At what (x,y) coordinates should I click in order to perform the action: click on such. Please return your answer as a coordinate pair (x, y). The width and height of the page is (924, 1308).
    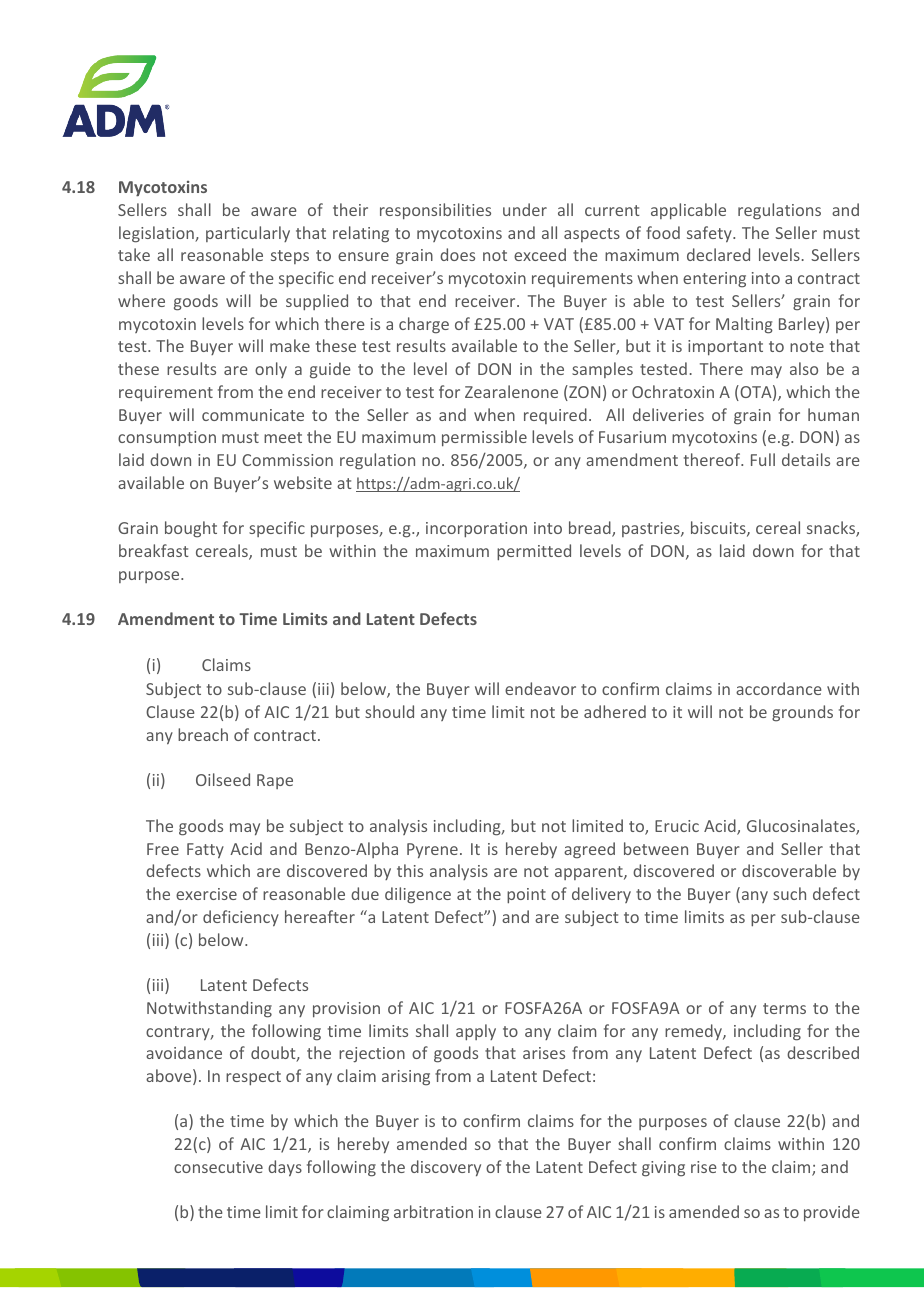
    Looking at the image, I should click on (789, 893).
